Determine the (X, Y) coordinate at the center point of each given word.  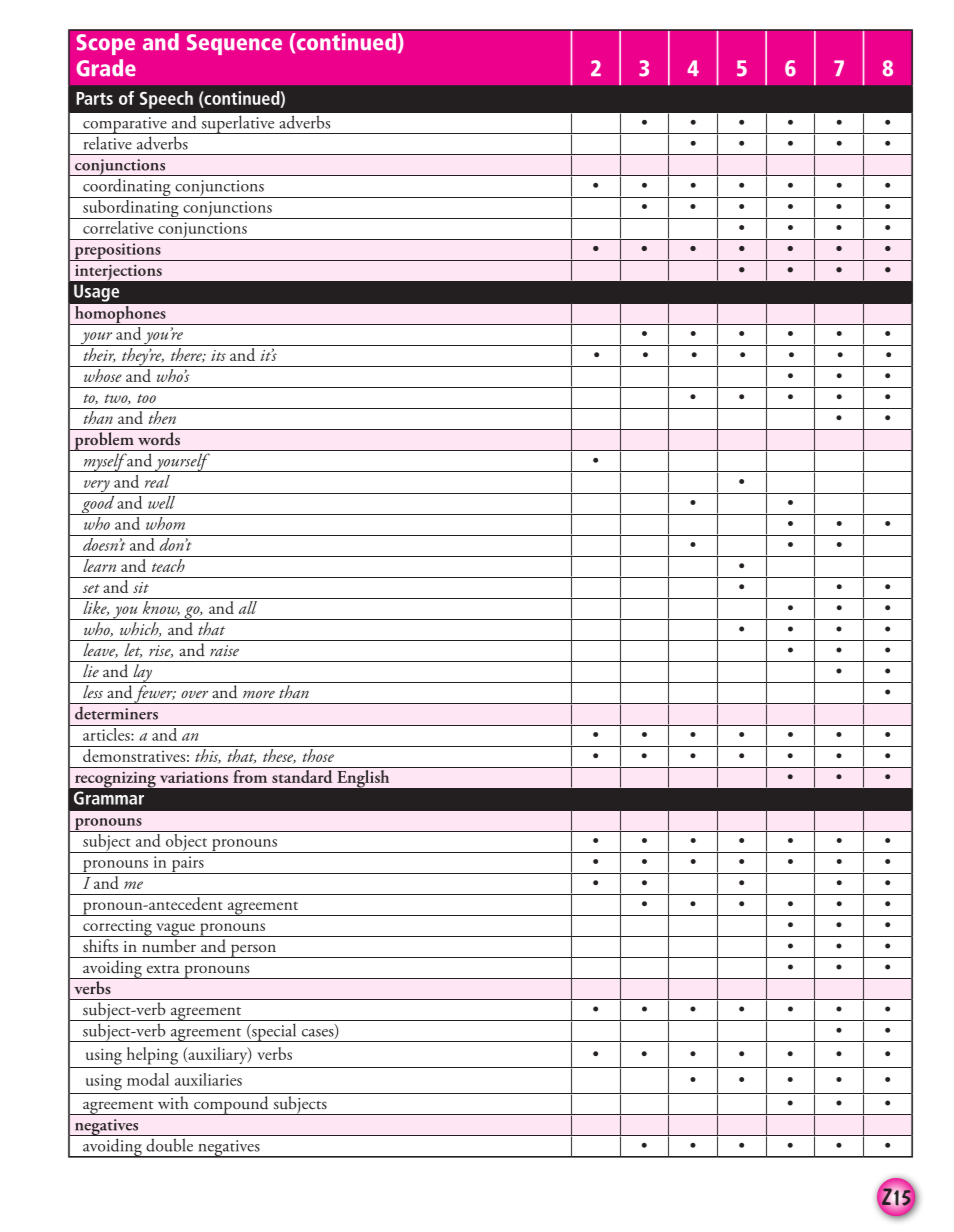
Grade (106, 68)
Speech (166, 100)
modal (148, 1079)
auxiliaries (208, 1079)
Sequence (234, 44)
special (274, 1032)
